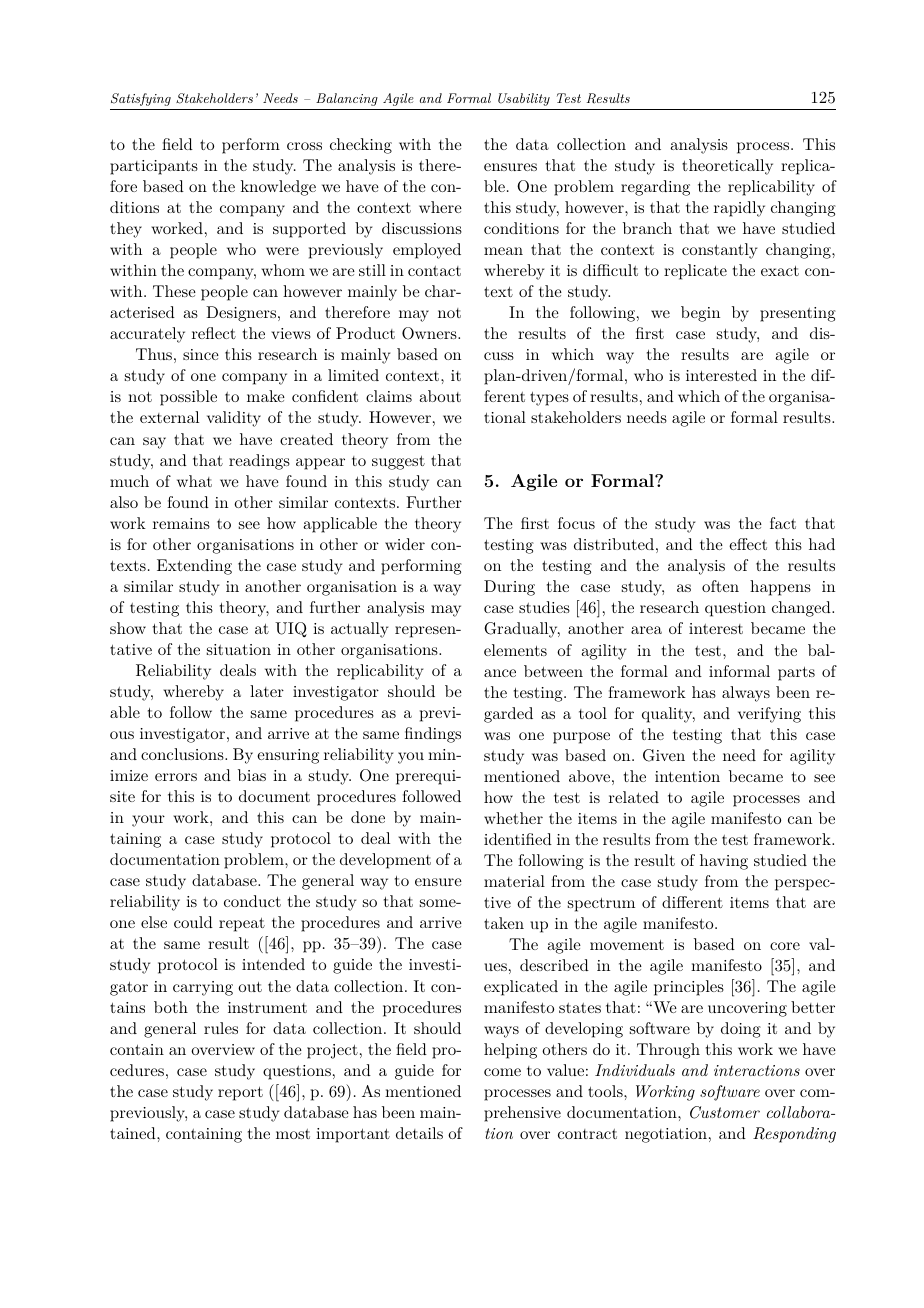  What do you see at coordinates (361, 146) in the screenshot?
I see `checking` at bounding box center [361, 146].
